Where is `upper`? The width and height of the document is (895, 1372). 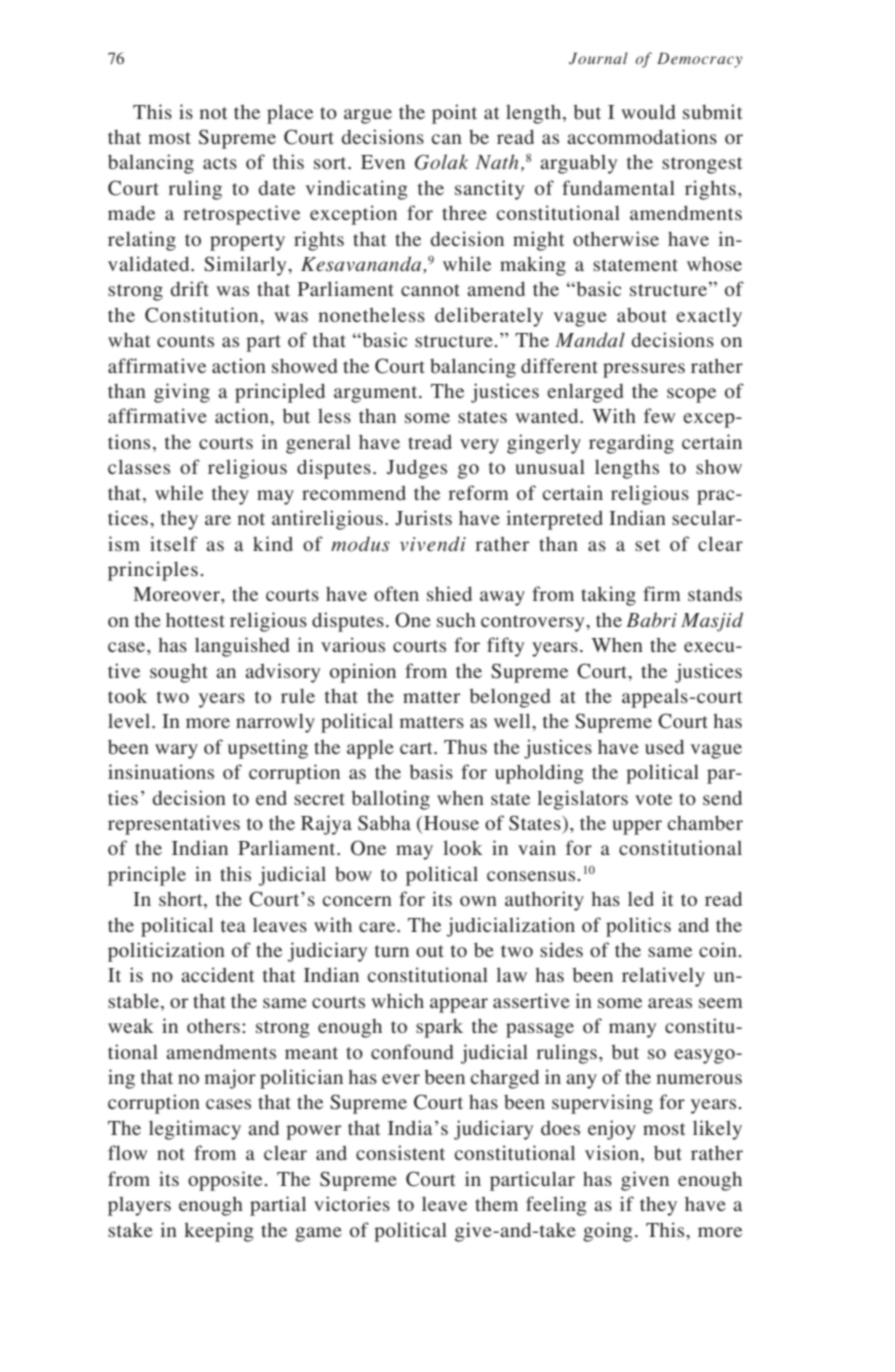 upper is located at coordinates (637, 827).
